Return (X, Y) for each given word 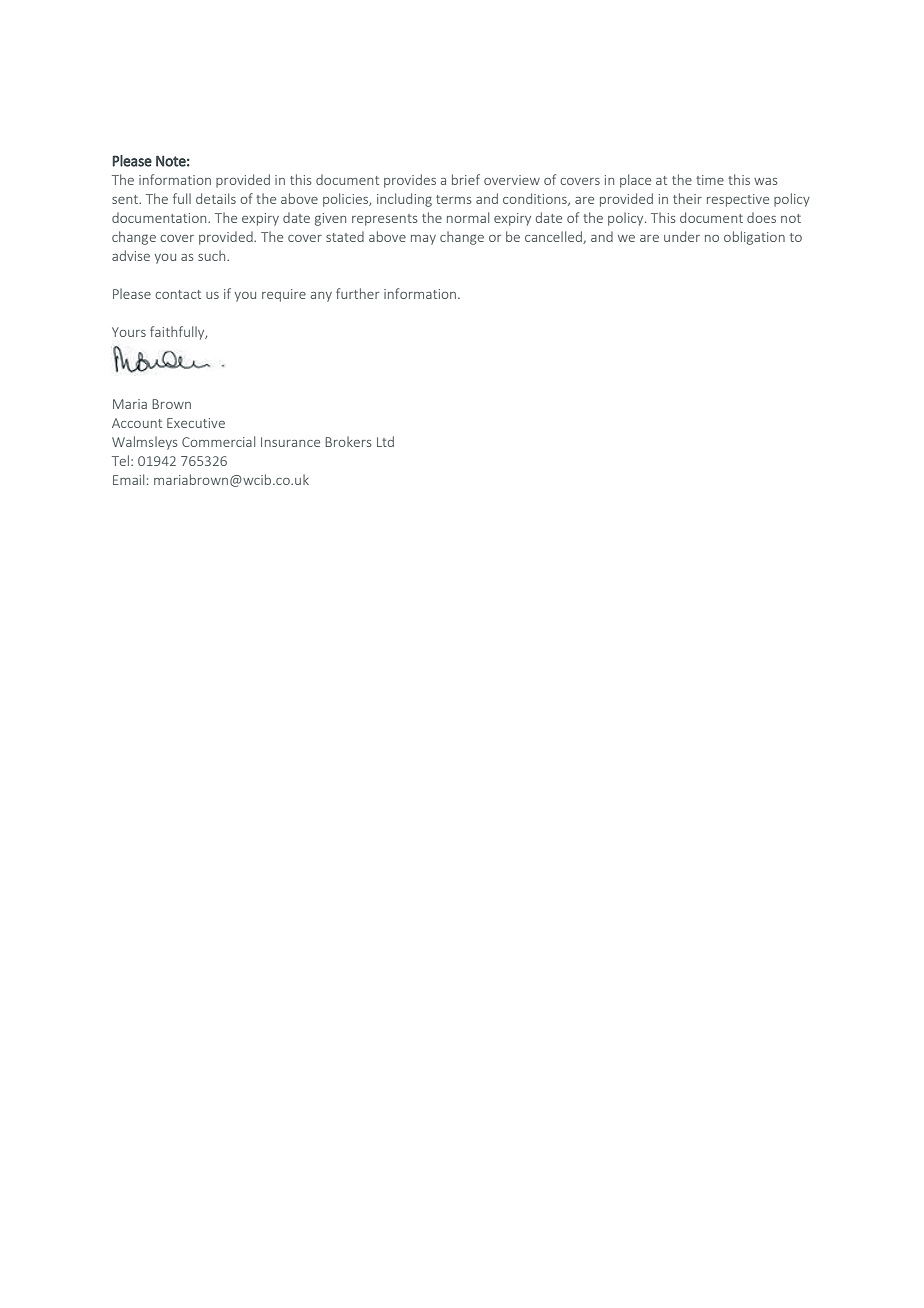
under (682, 236)
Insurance (290, 442)
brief (466, 179)
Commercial (218, 441)
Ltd (385, 441)
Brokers (348, 441)
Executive (196, 423)
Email (128, 479)
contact (178, 294)
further (357, 293)
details (216, 198)
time (710, 180)
